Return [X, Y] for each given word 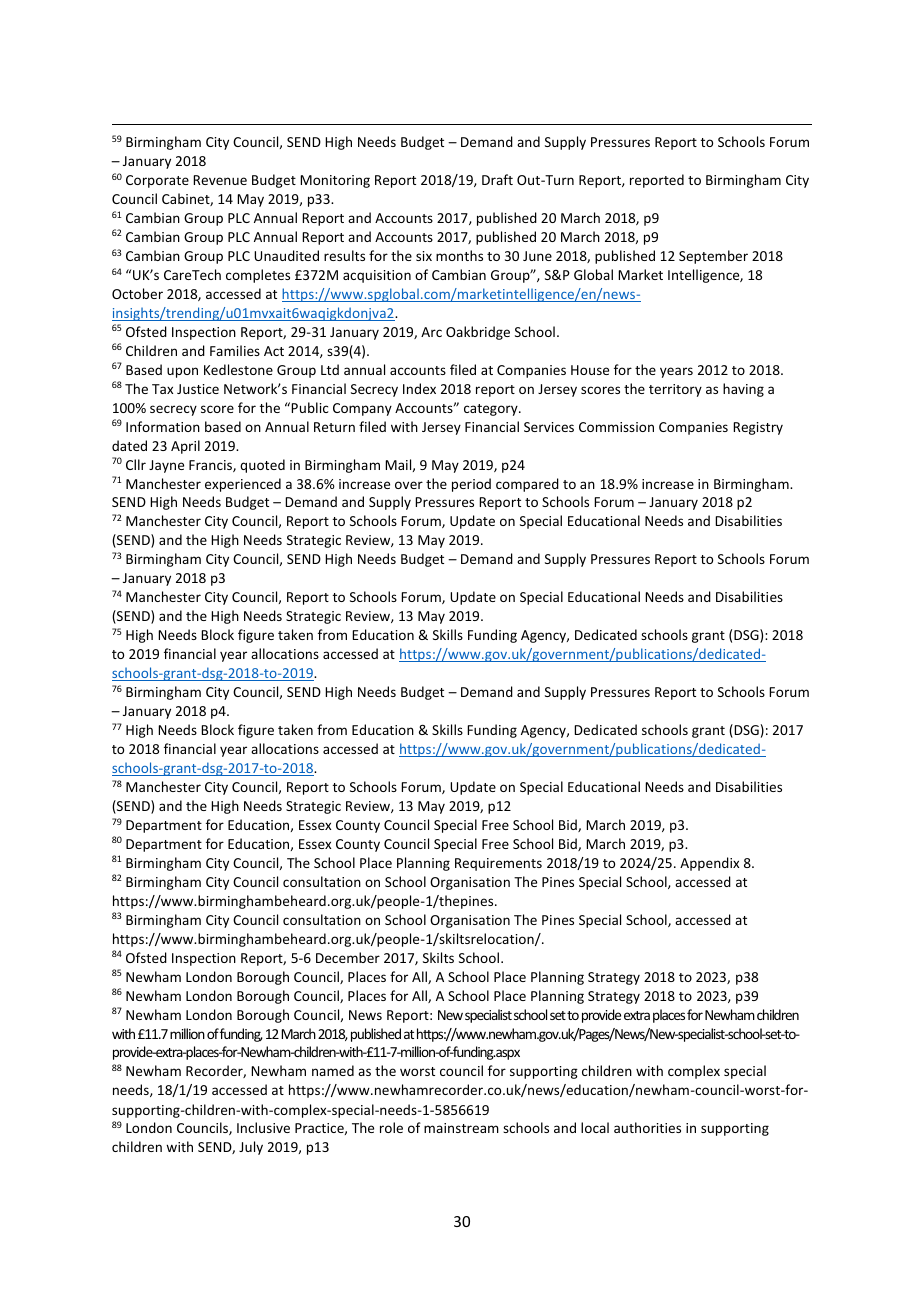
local [595, 1127]
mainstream [461, 1128]
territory [675, 390]
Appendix [709, 864]
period [471, 485]
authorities [647, 1127]
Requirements [498, 864]
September [713, 257]
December [348, 957]
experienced [243, 485]
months [459, 255]
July [251, 1148]
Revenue [220, 180]
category [492, 410]
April [185, 447]
